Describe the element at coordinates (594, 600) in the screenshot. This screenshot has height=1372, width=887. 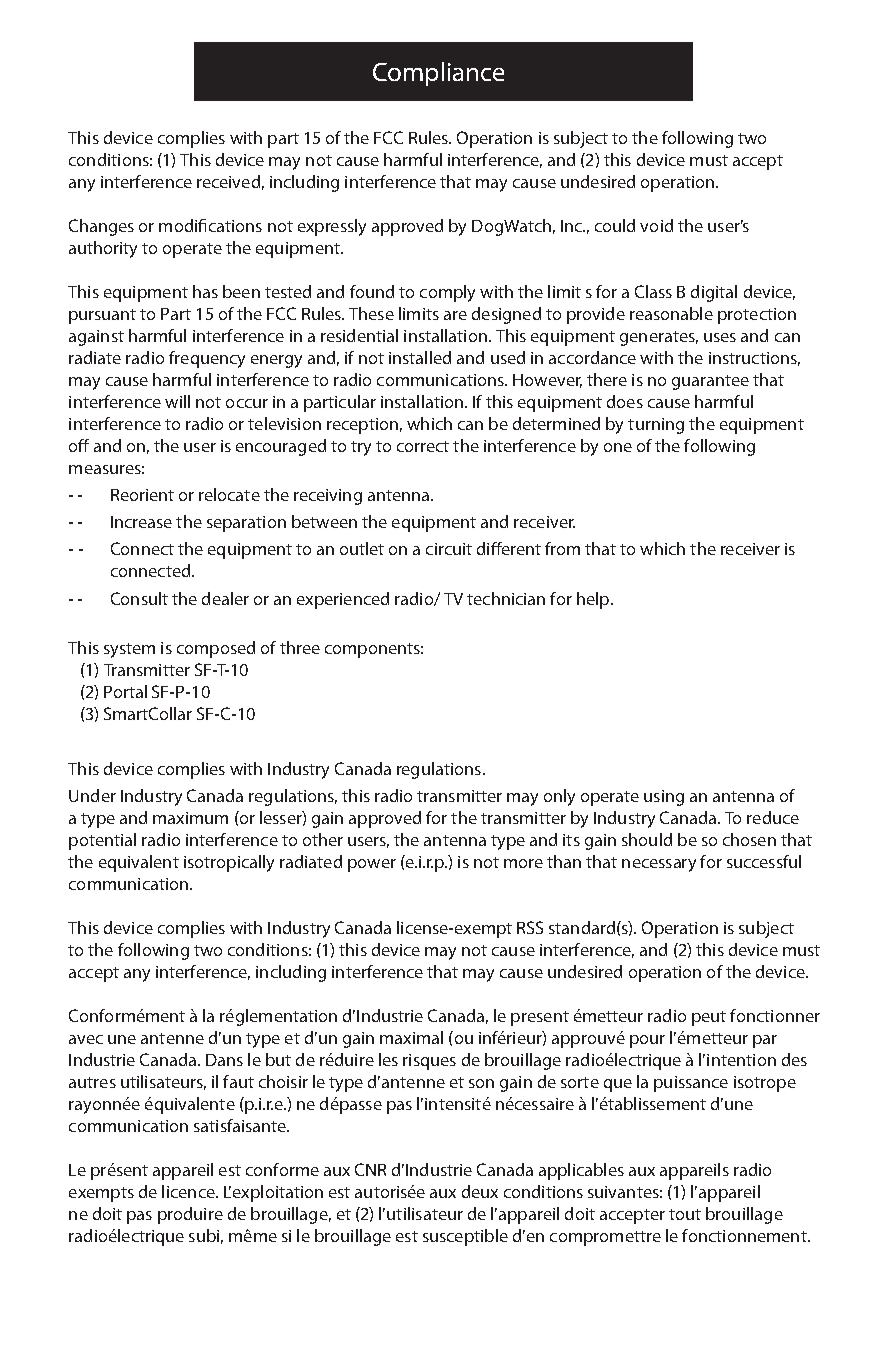
I see `help` at that location.
